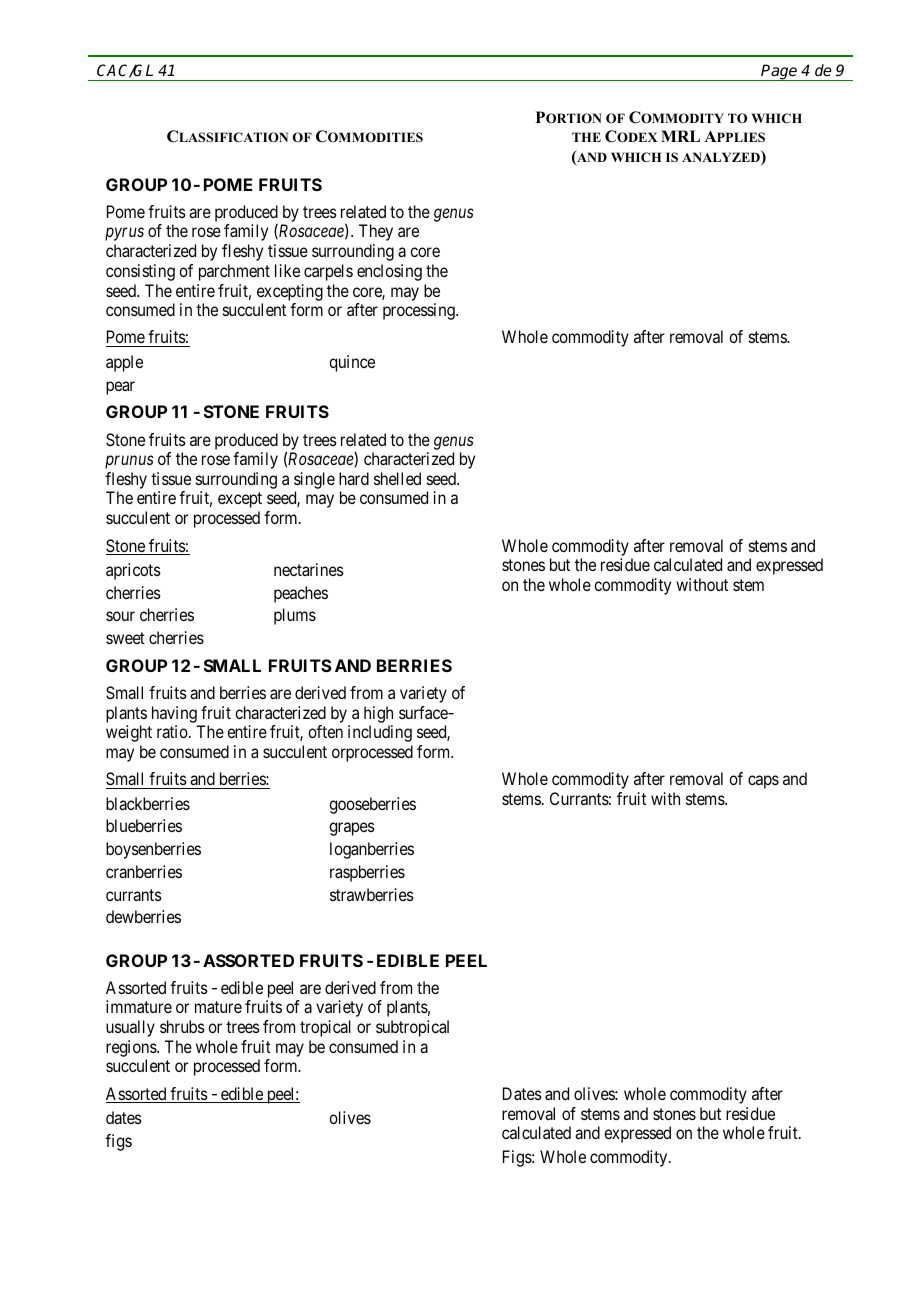 This screenshot has width=924, height=1308. What do you see at coordinates (124, 234) in the screenshot?
I see `pyrus` at bounding box center [124, 234].
